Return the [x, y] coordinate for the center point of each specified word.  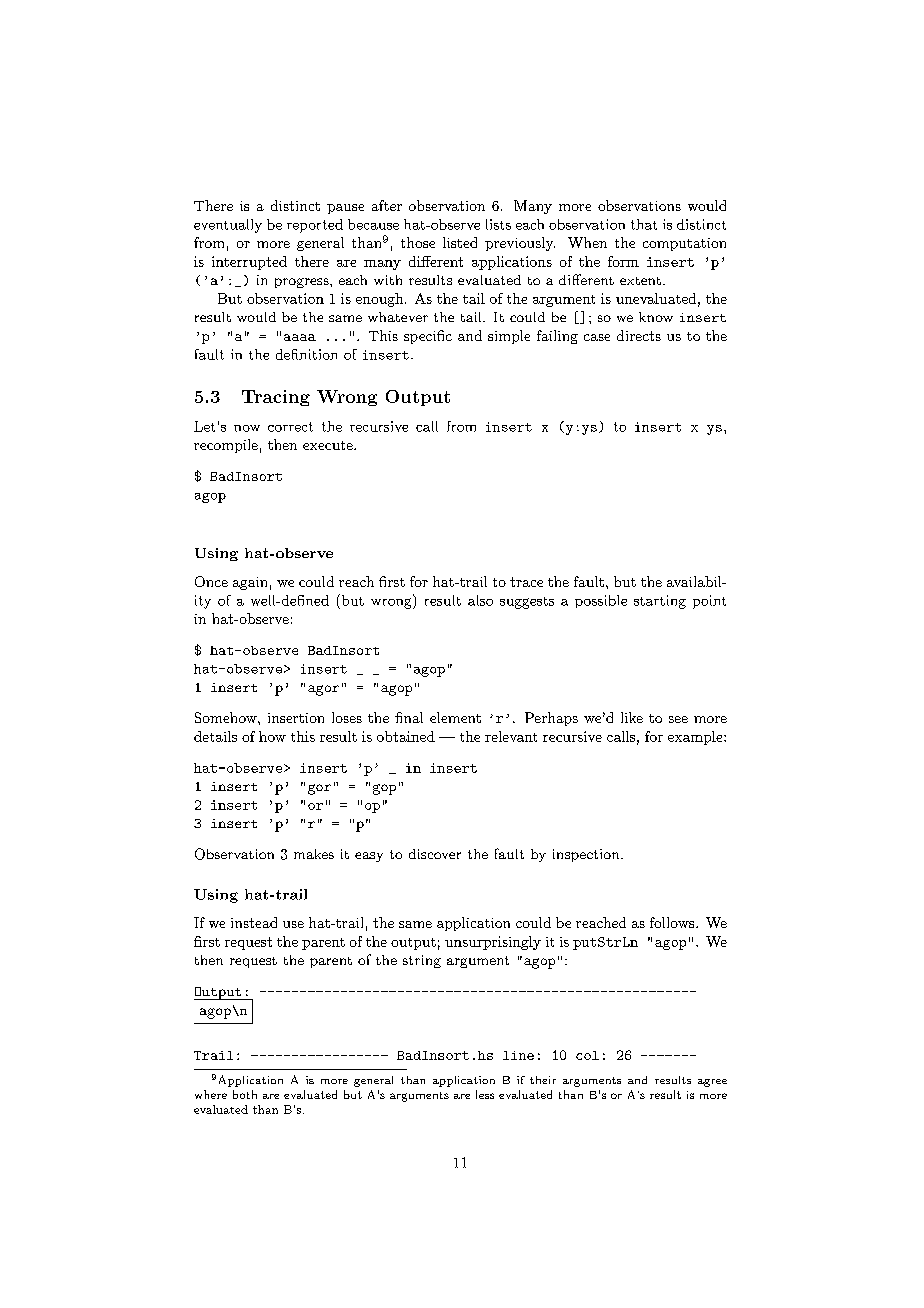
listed [460, 242]
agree [712, 1083]
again [250, 583]
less [485, 1094]
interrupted [249, 263]
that [644, 224]
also [480, 600]
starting [660, 602]
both [245, 1094]
